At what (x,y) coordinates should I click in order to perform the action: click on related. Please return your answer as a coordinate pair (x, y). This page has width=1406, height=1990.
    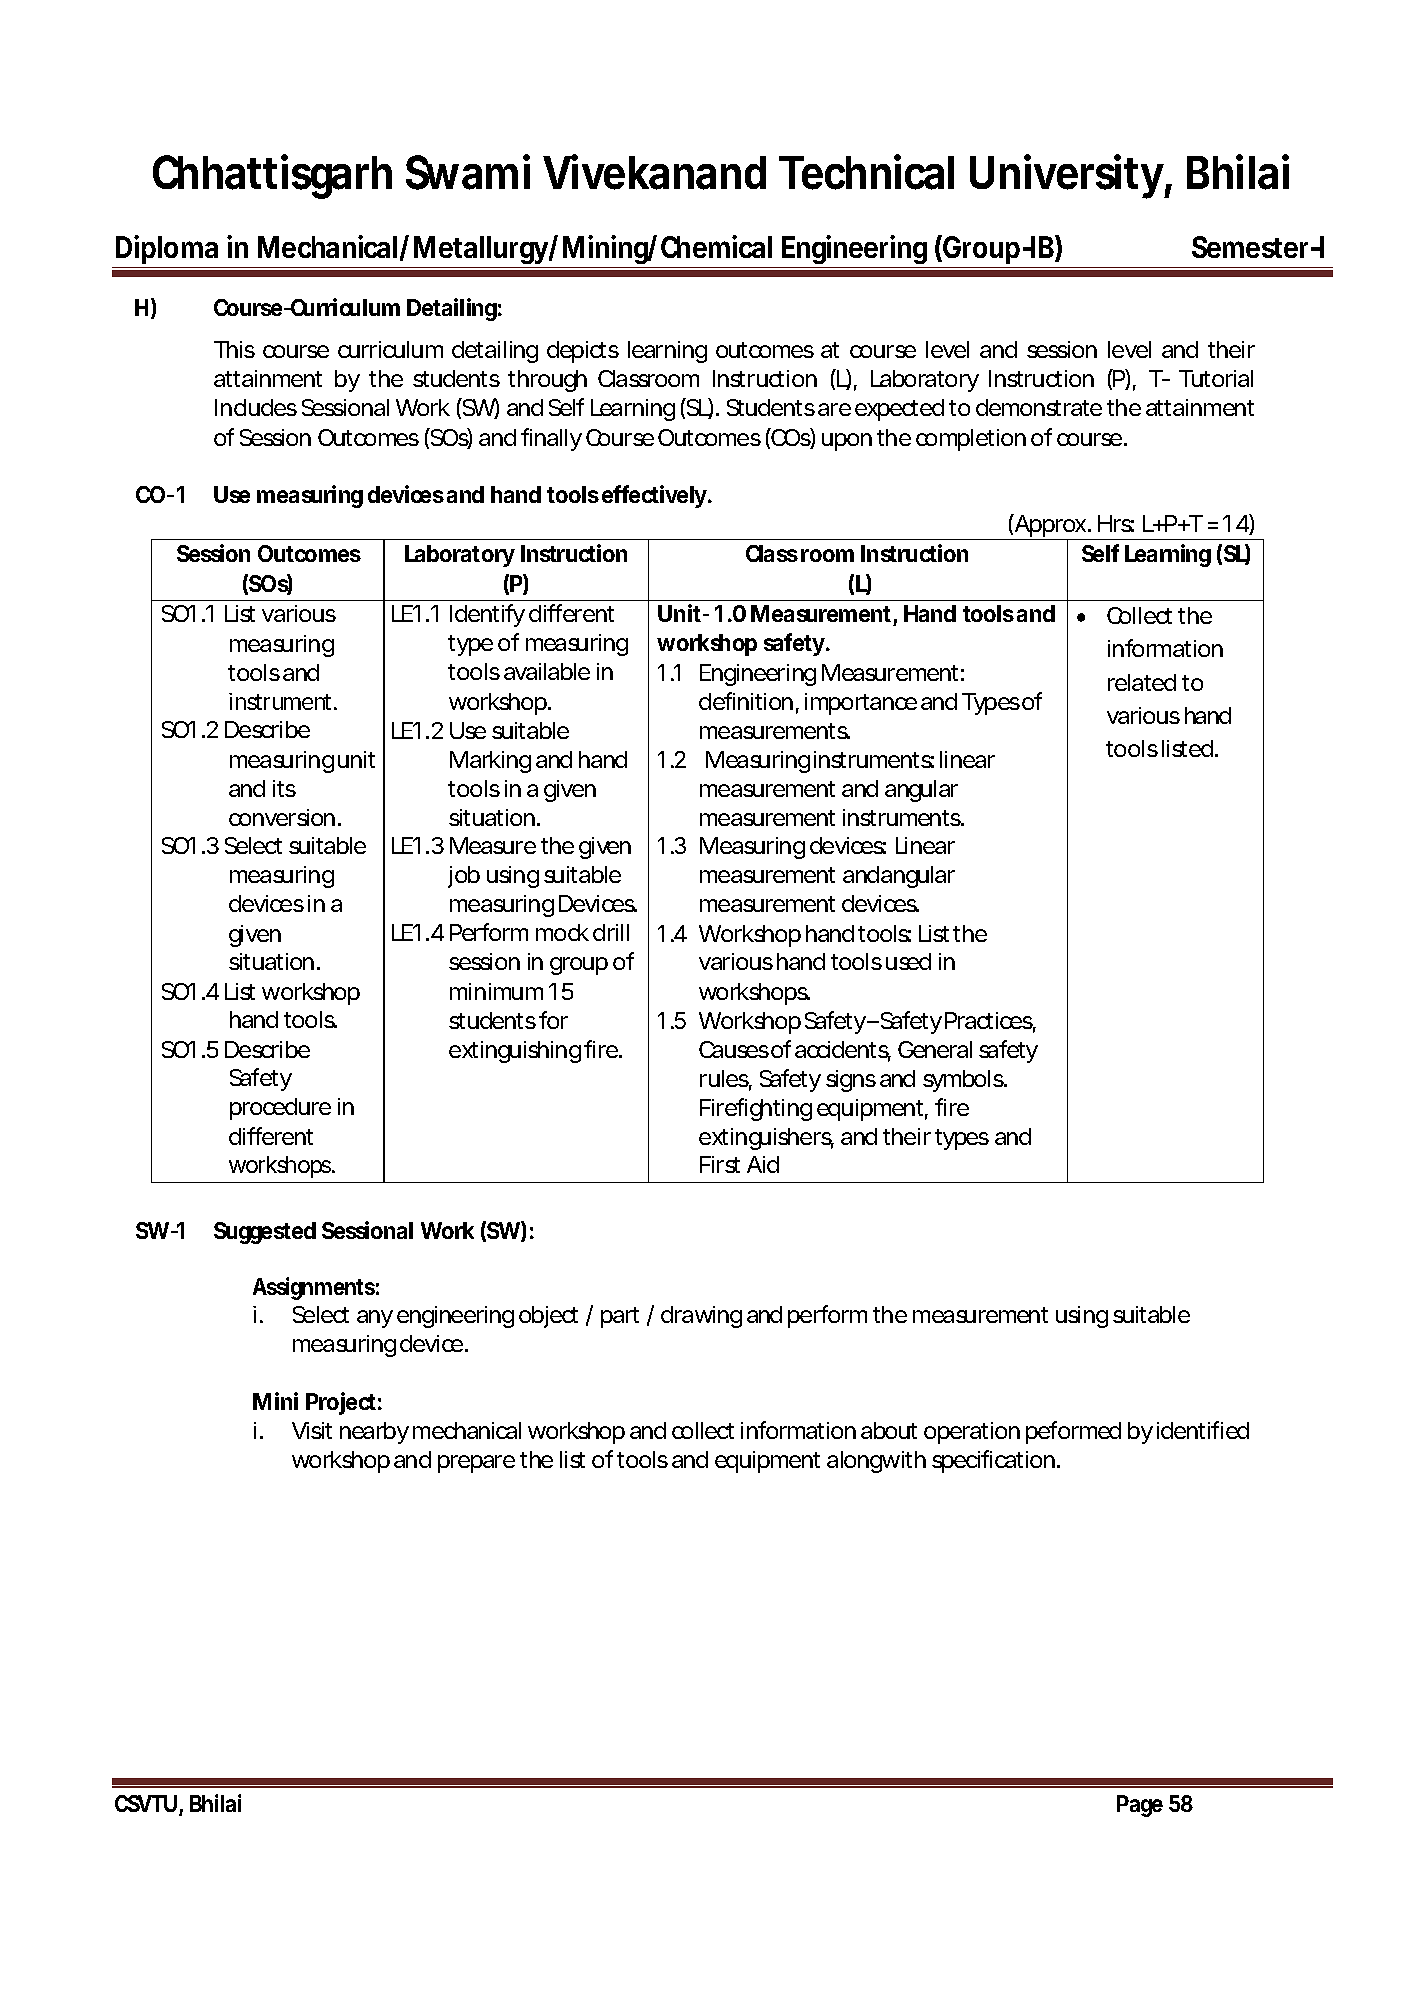
    Looking at the image, I should click on (1142, 682).
